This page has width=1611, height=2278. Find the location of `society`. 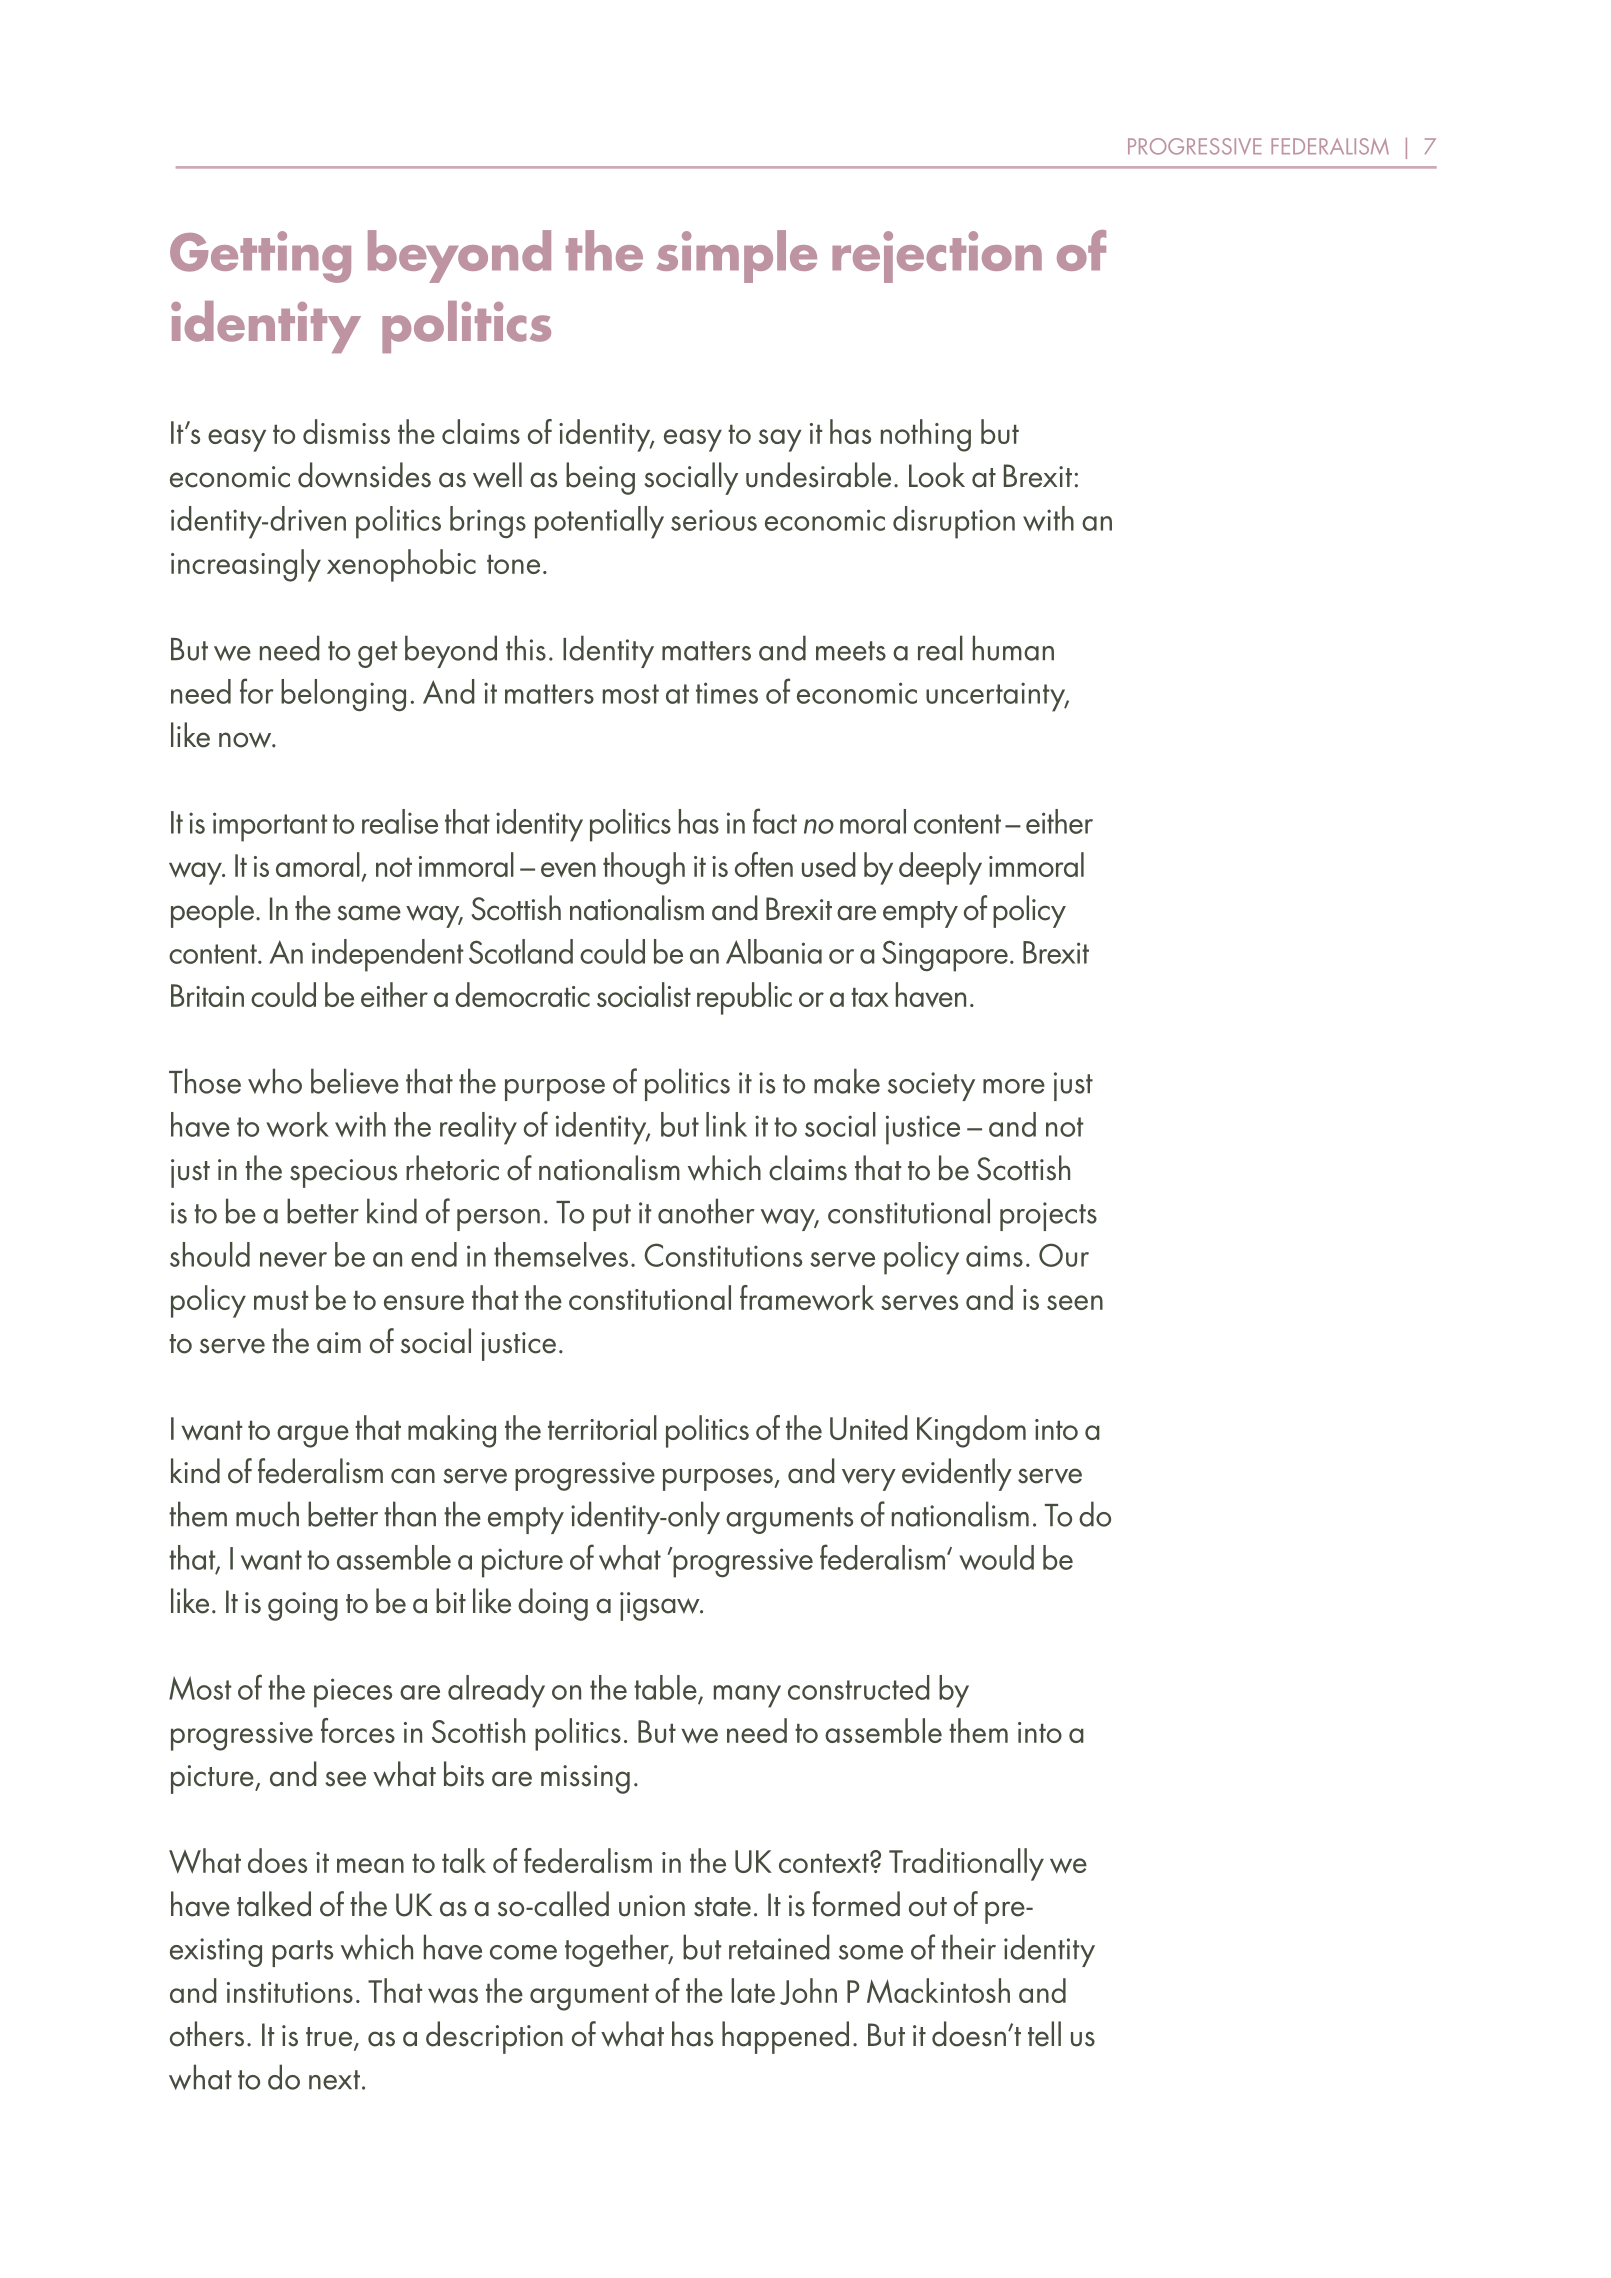

society is located at coordinates (931, 1086).
